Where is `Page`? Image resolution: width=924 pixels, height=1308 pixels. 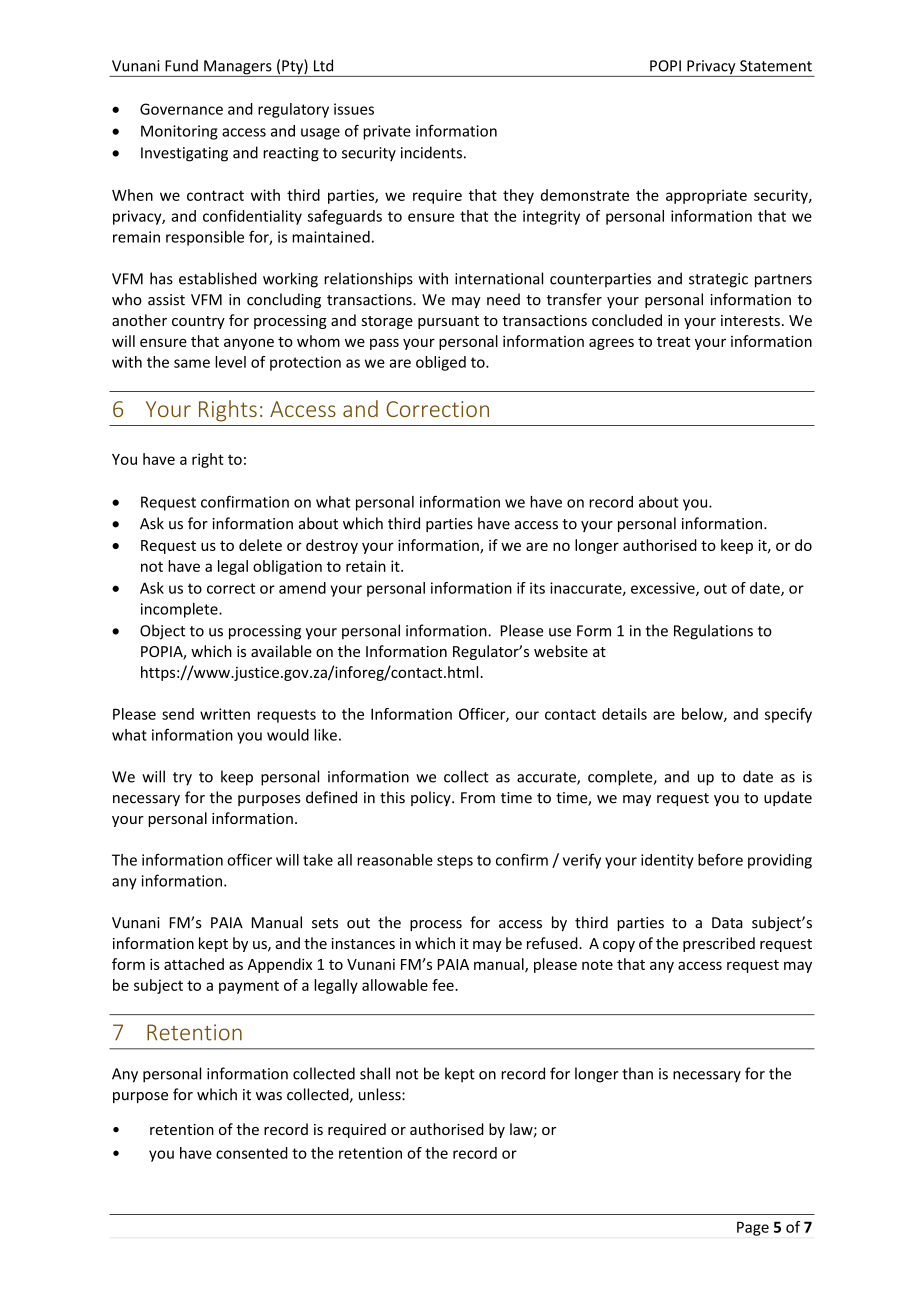 Page is located at coordinates (753, 1228).
